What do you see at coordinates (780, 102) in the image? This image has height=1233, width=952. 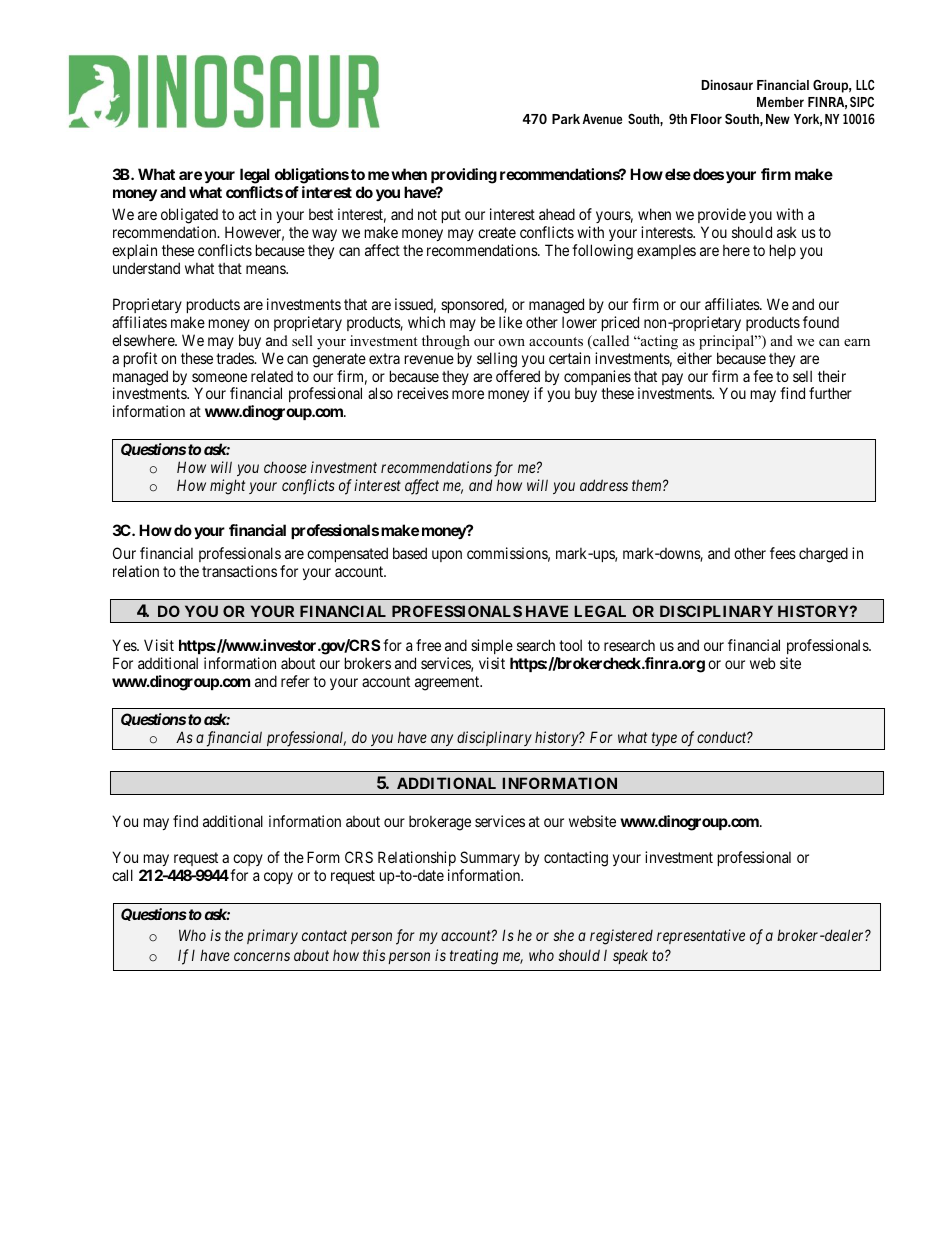 I see `Member` at bounding box center [780, 102].
